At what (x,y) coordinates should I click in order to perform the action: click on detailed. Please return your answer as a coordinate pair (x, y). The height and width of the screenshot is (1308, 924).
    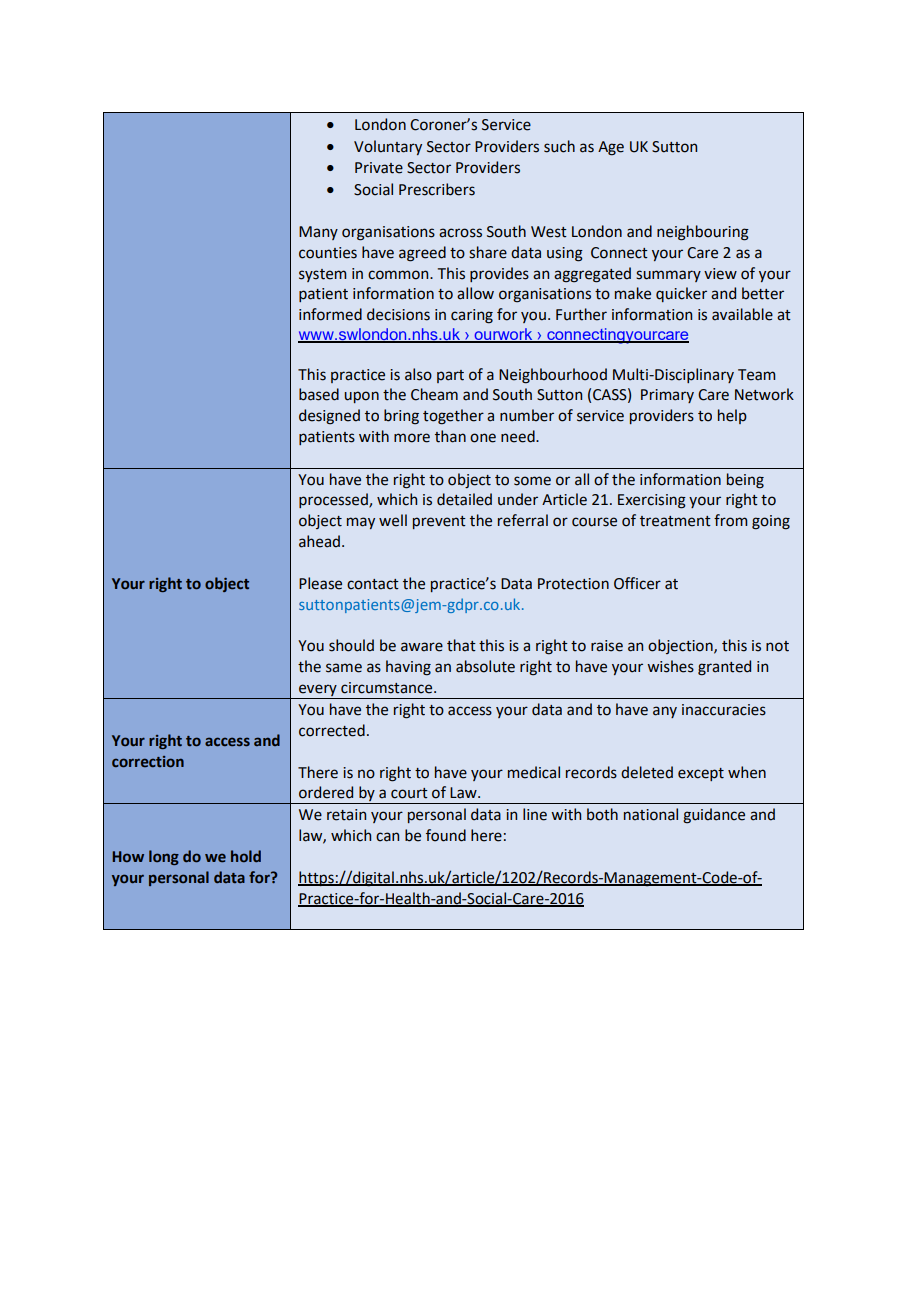
    Looking at the image, I should click on (464, 499).
